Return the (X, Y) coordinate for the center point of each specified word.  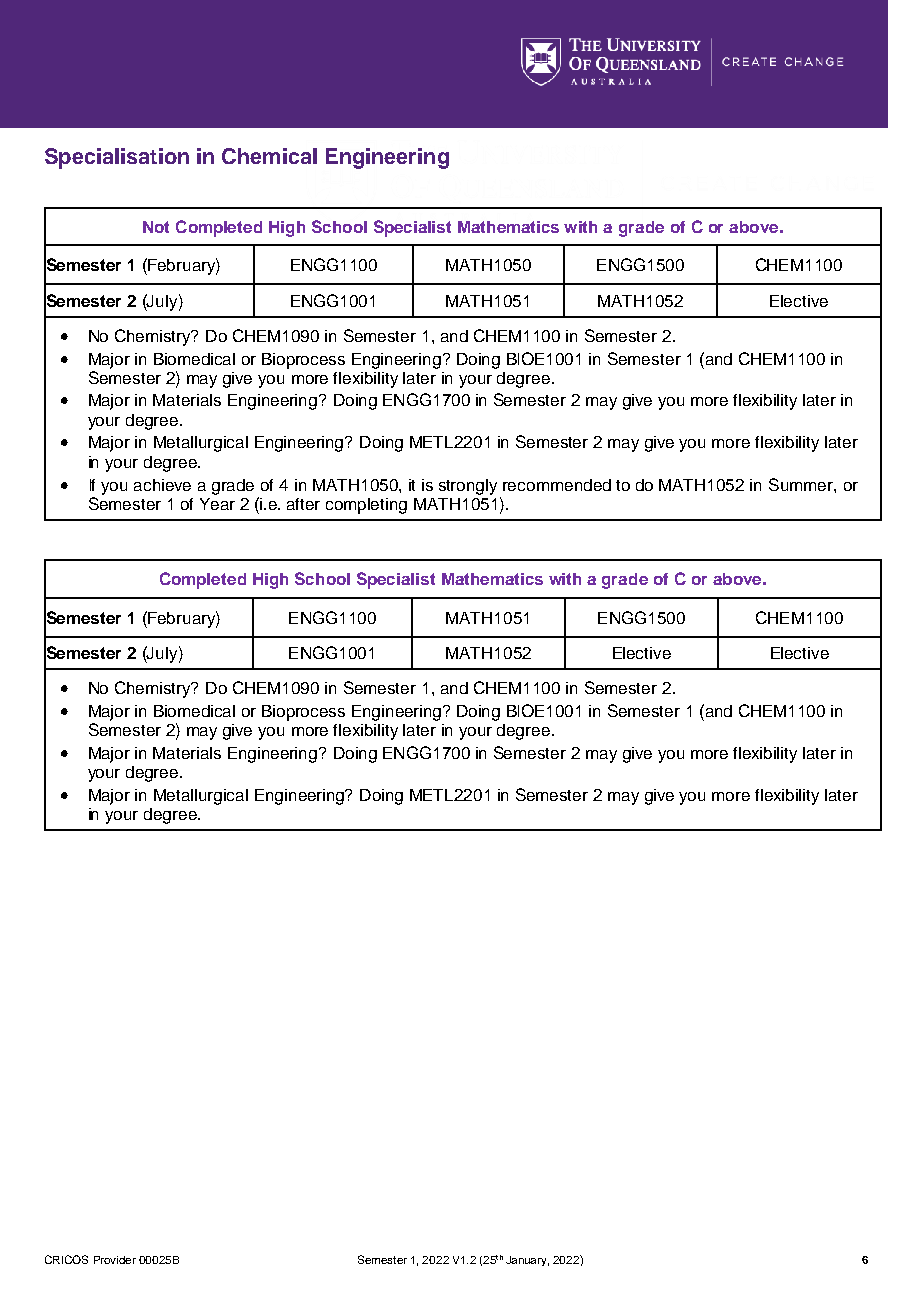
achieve (162, 485)
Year (217, 504)
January (527, 1261)
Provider (115, 1260)
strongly (468, 487)
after (303, 504)
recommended (557, 485)
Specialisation (117, 158)
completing (366, 506)
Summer (802, 484)
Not (156, 227)
